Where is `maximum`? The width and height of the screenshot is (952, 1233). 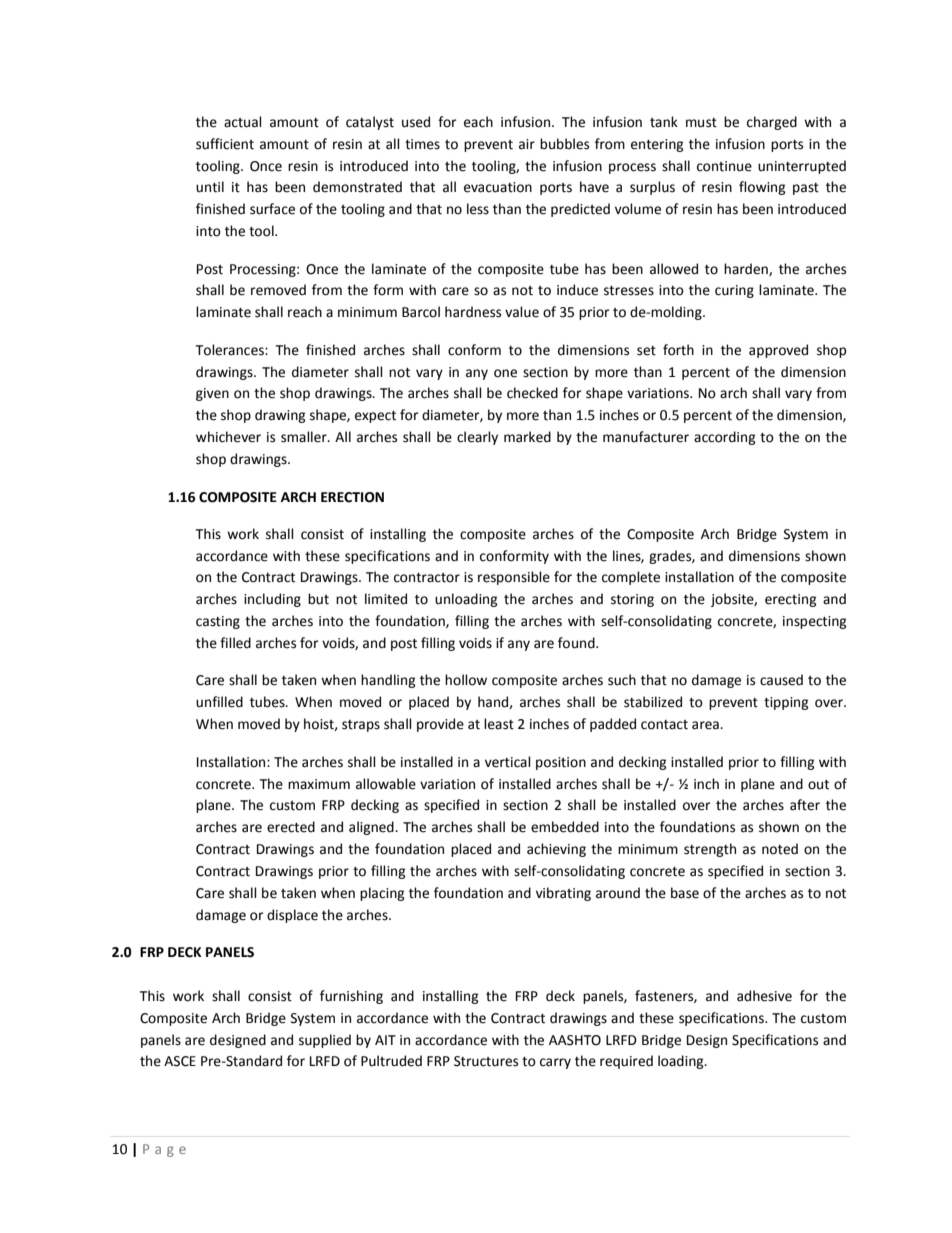 maximum is located at coordinates (319, 784).
